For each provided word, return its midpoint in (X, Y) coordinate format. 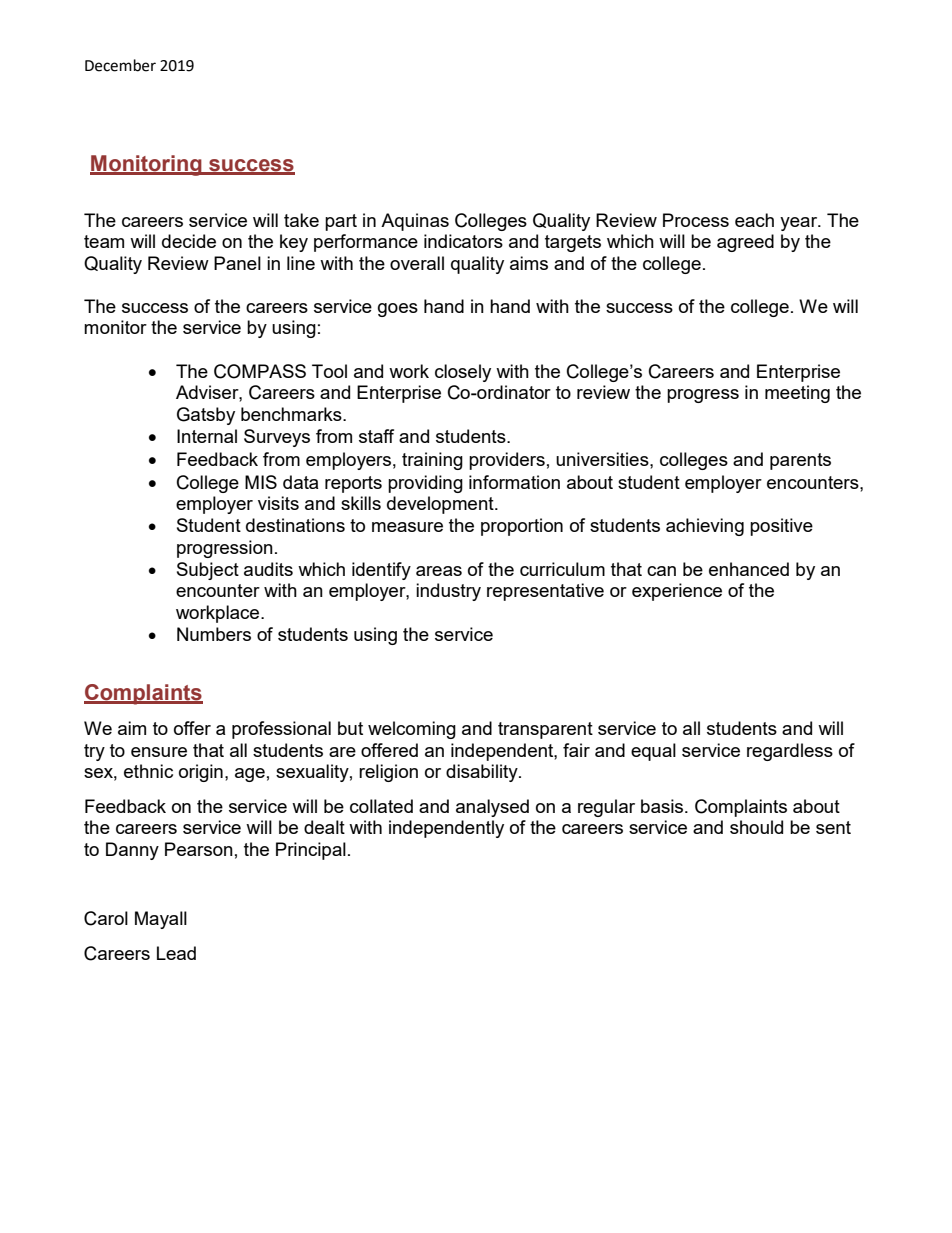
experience (677, 592)
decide (189, 241)
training (432, 461)
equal (653, 752)
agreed (745, 243)
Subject (208, 571)
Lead (176, 953)
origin (201, 773)
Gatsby (206, 416)
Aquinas (415, 222)
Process (696, 220)
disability (483, 773)
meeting (797, 394)
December (120, 65)
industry (448, 592)
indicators (463, 241)
